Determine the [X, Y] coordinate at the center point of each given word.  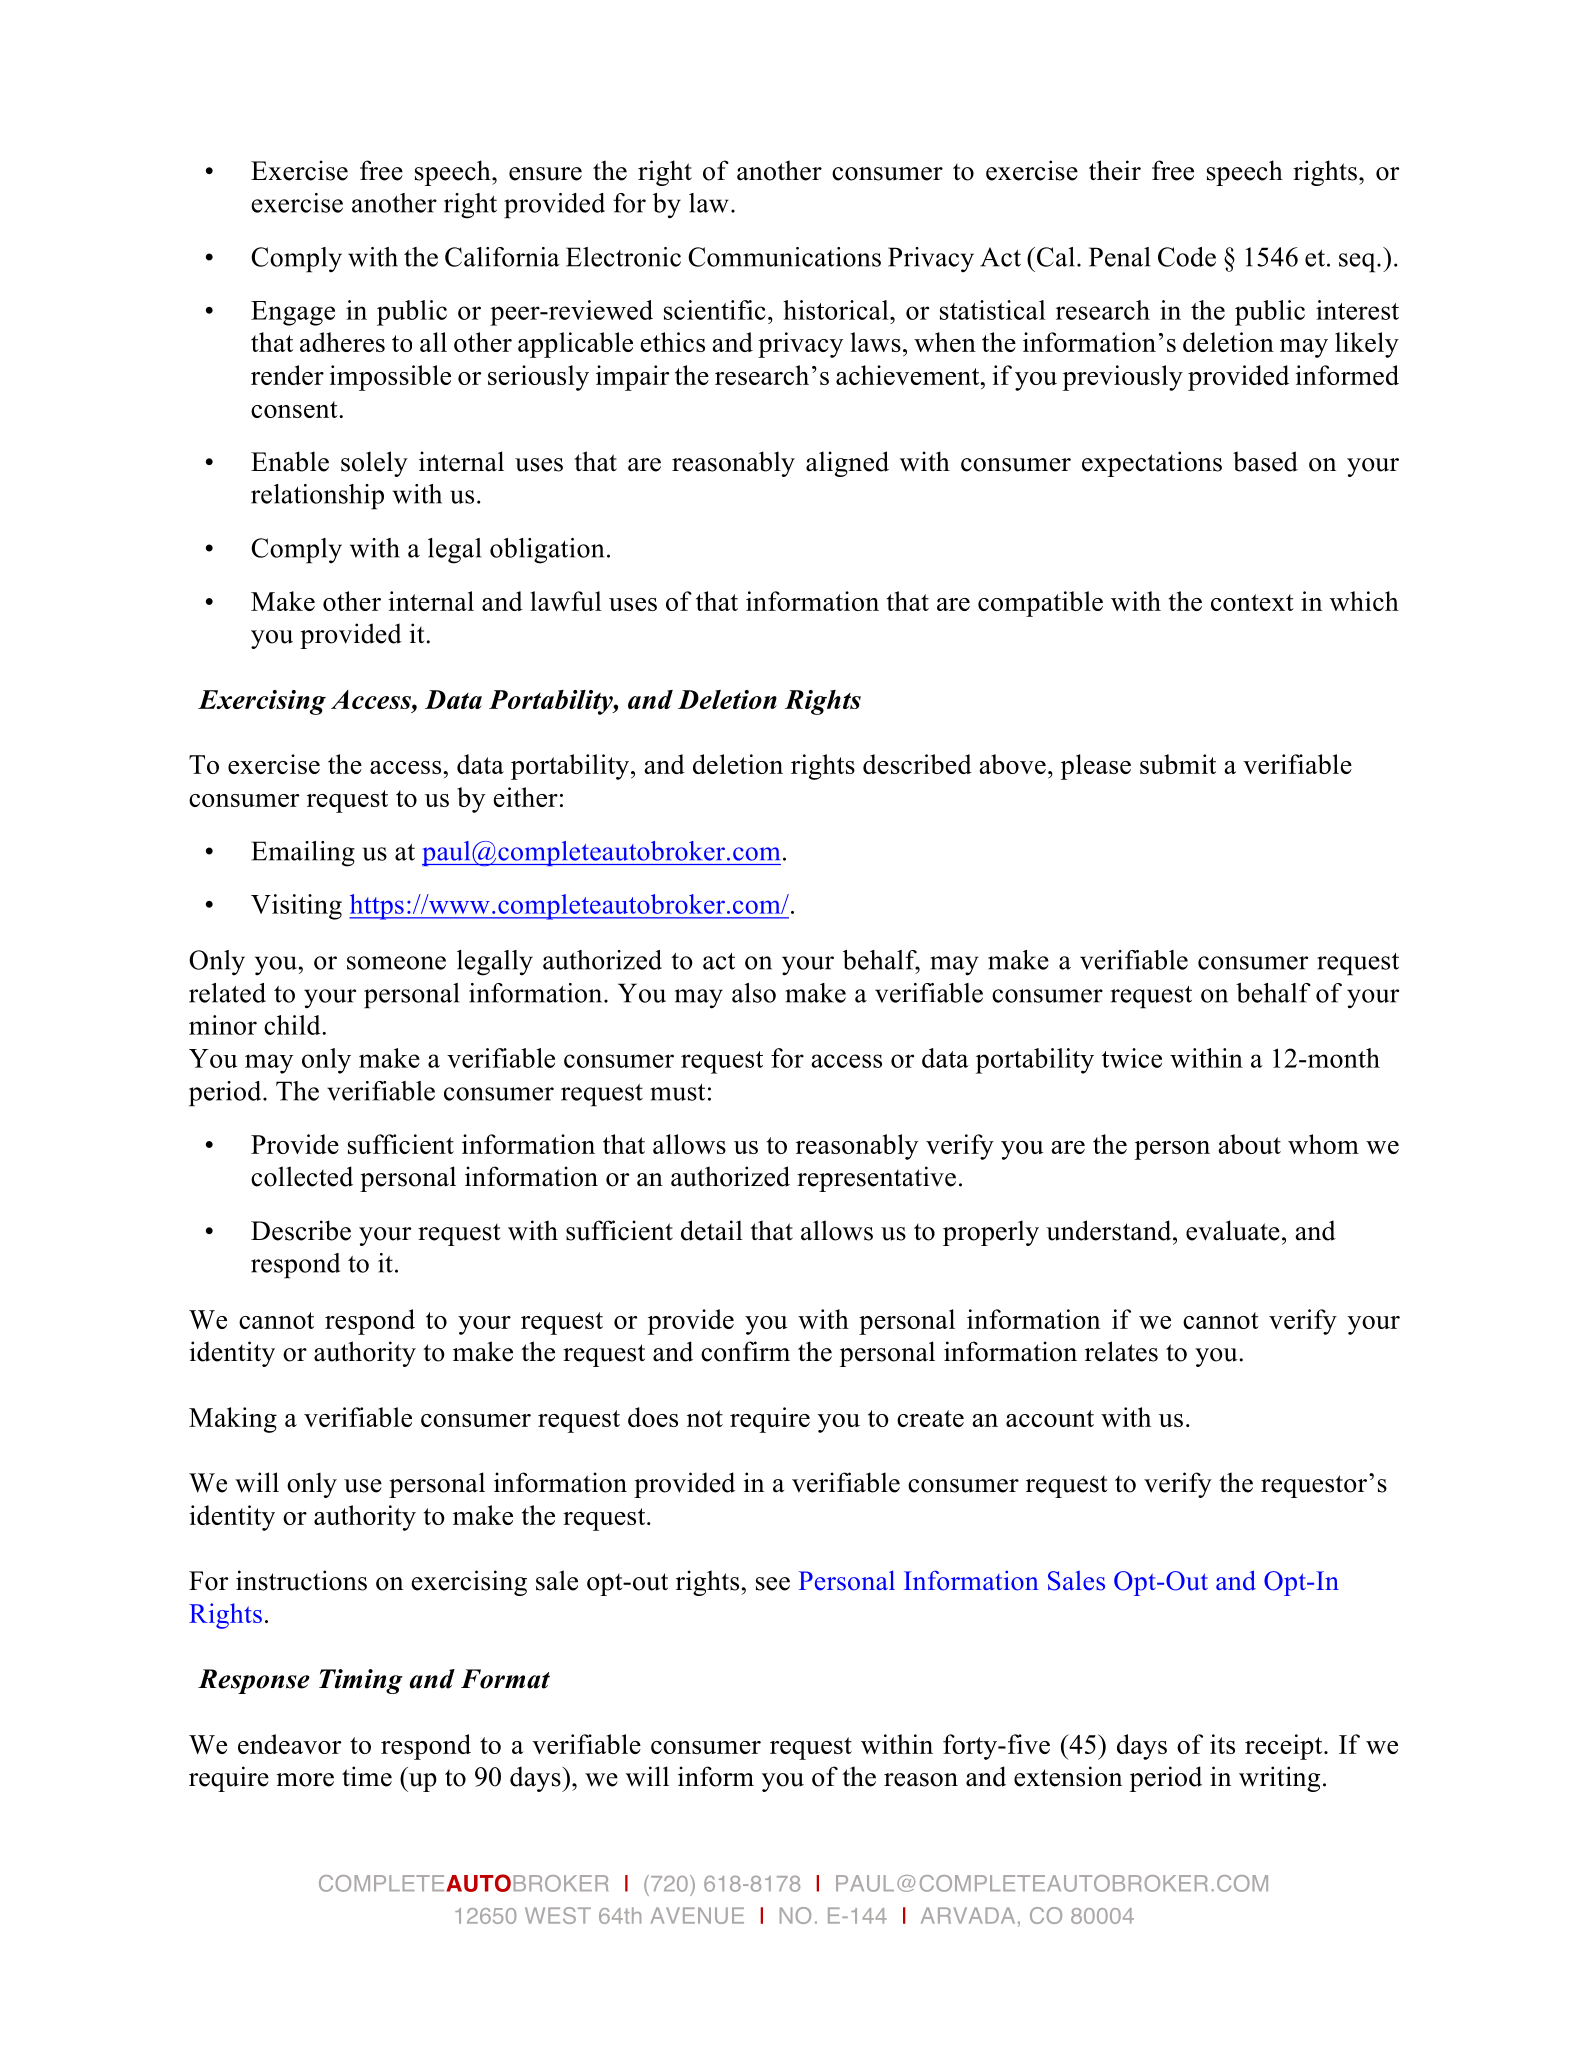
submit [1178, 764]
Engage [293, 313]
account [1050, 1418]
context [1252, 602]
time [367, 1776]
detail [712, 1230]
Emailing [303, 854]
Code [1187, 257]
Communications [784, 257]
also [754, 993]
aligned [847, 464]
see [773, 1584]
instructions [301, 1580]
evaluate [1233, 1230]
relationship [317, 497]
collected [302, 1176]
